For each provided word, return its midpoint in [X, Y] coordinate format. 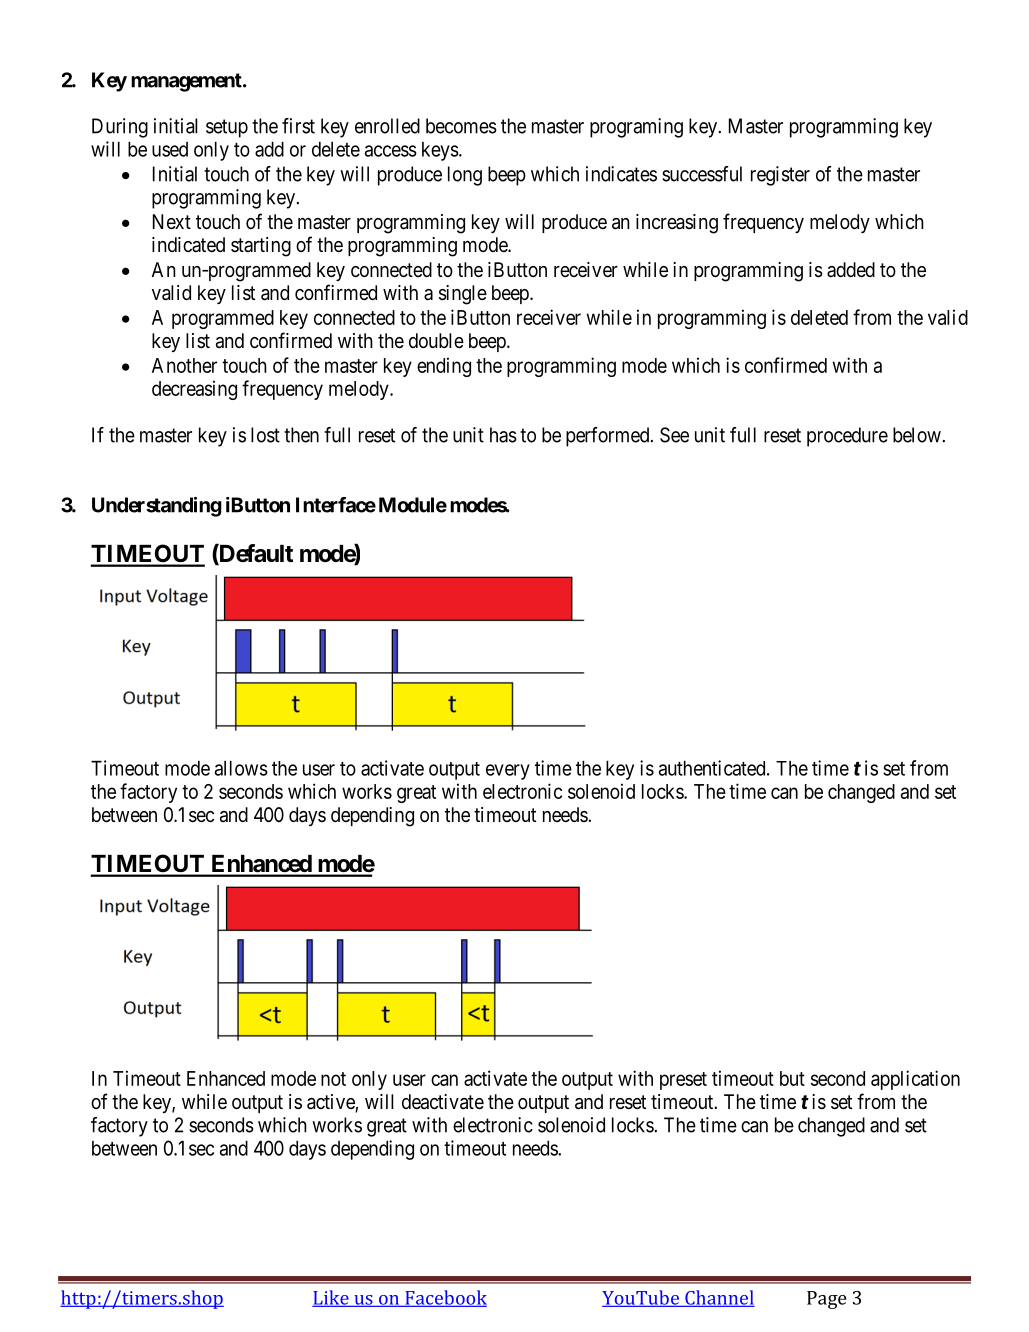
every [508, 772]
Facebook [445, 1298]
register [780, 176]
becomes [461, 126]
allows [241, 768]
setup [227, 128]
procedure [847, 437]
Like [331, 1298]
